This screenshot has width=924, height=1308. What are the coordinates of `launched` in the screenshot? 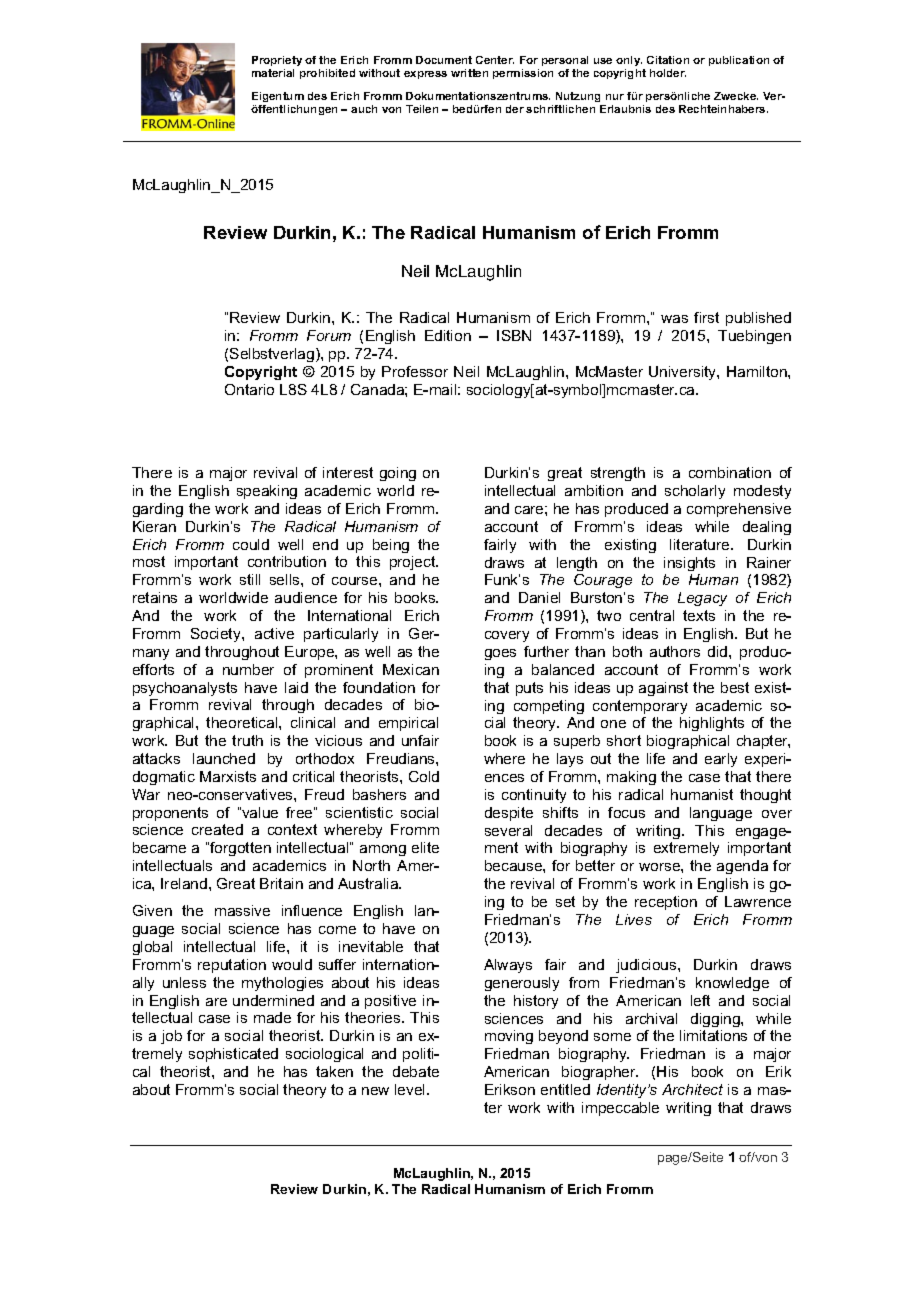 It's located at (224, 758).
